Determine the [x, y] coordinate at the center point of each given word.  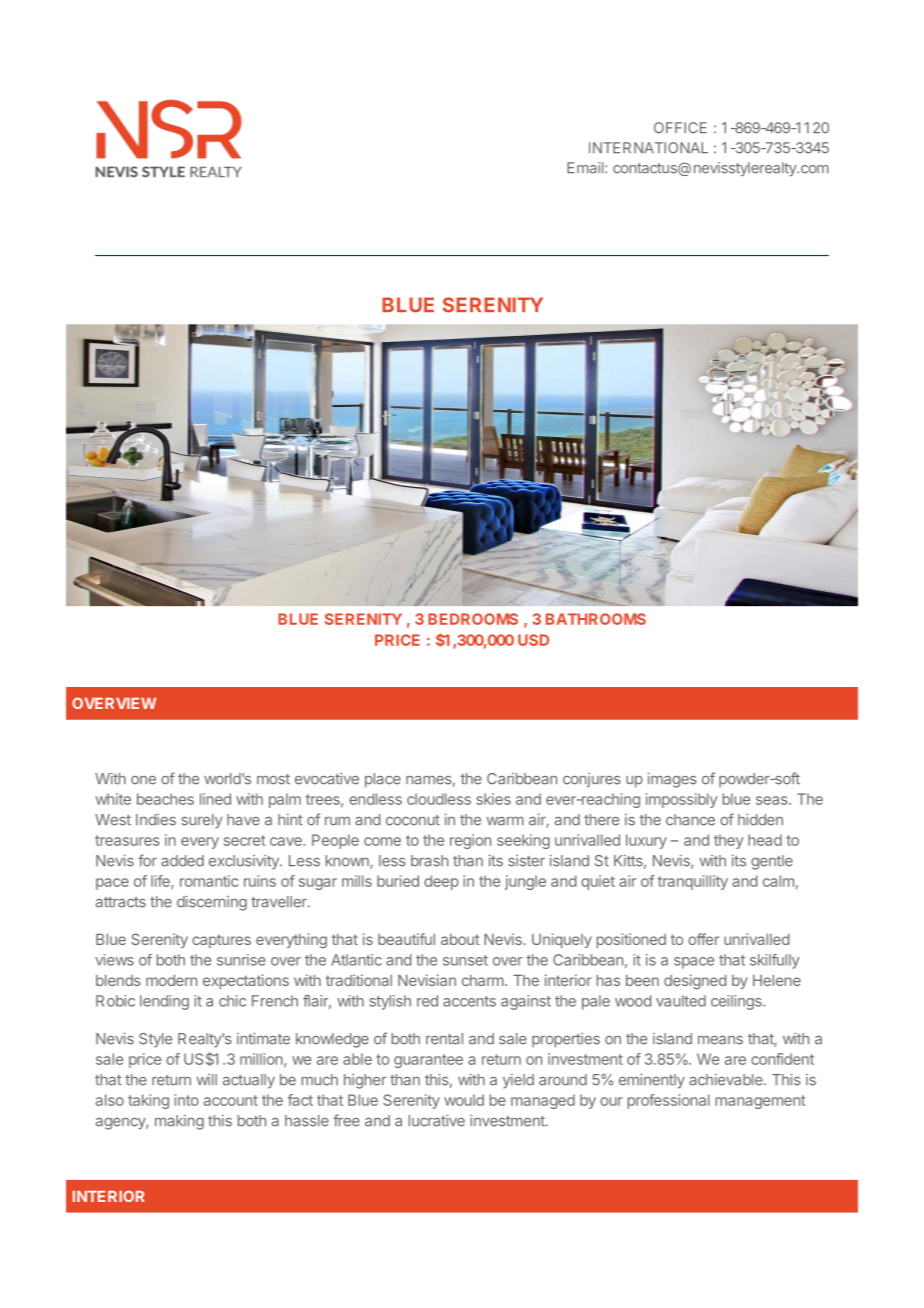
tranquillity [693, 882]
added [182, 861]
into [187, 1100]
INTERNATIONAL [648, 148]
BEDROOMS [473, 619]
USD [533, 640]
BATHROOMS [596, 619]
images [672, 780]
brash [429, 861]
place [383, 780]
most [273, 779]
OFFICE [680, 128]
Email [586, 168]
